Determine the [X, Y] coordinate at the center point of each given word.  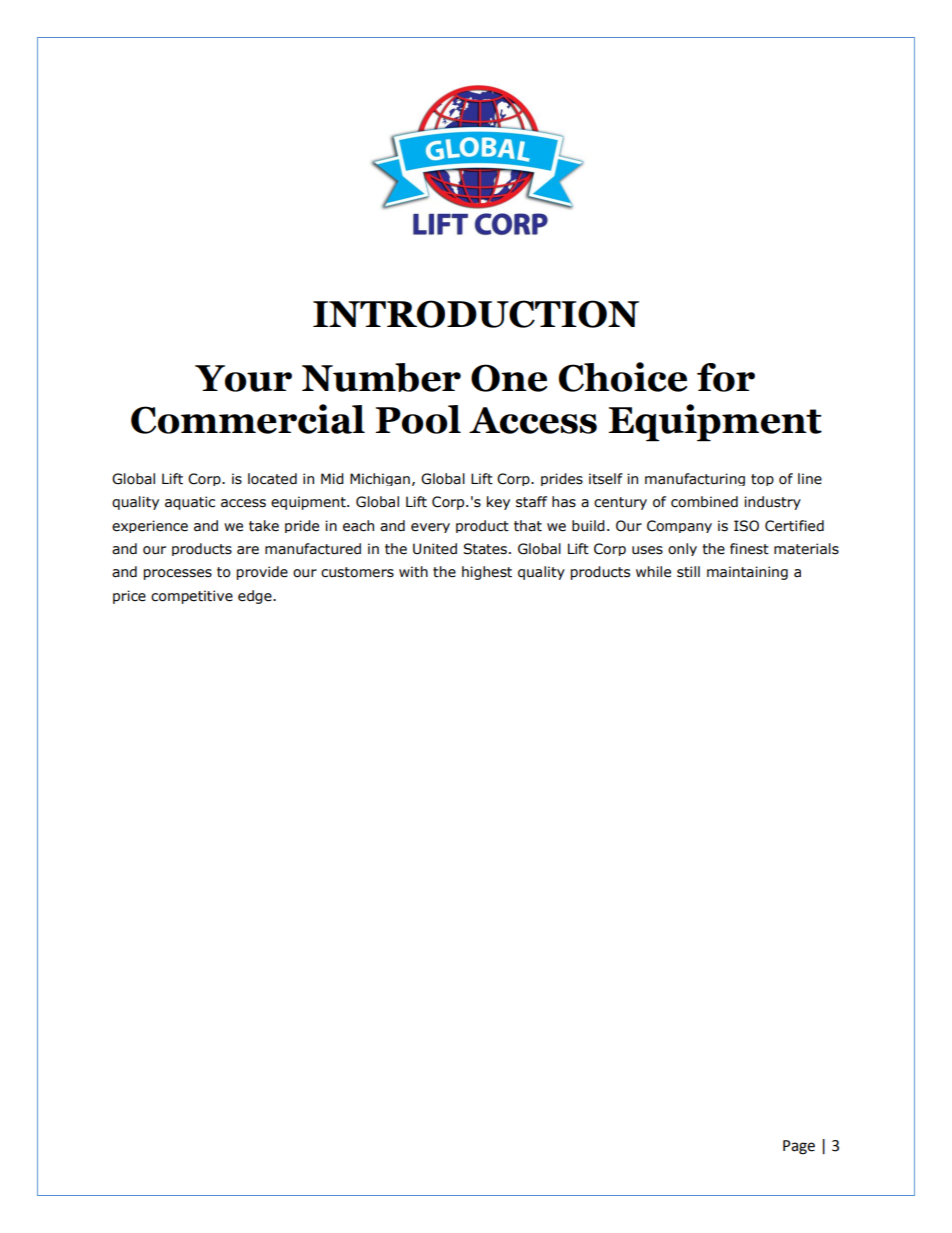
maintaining [747, 573]
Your [243, 378]
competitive [192, 597]
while [653, 572]
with [413, 572]
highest [487, 573]
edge [256, 597]
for [726, 377]
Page [799, 1147]
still [688, 572]
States [485, 549]
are [248, 550]
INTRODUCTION [476, 314]
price [129, 597]
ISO [746, 526]
